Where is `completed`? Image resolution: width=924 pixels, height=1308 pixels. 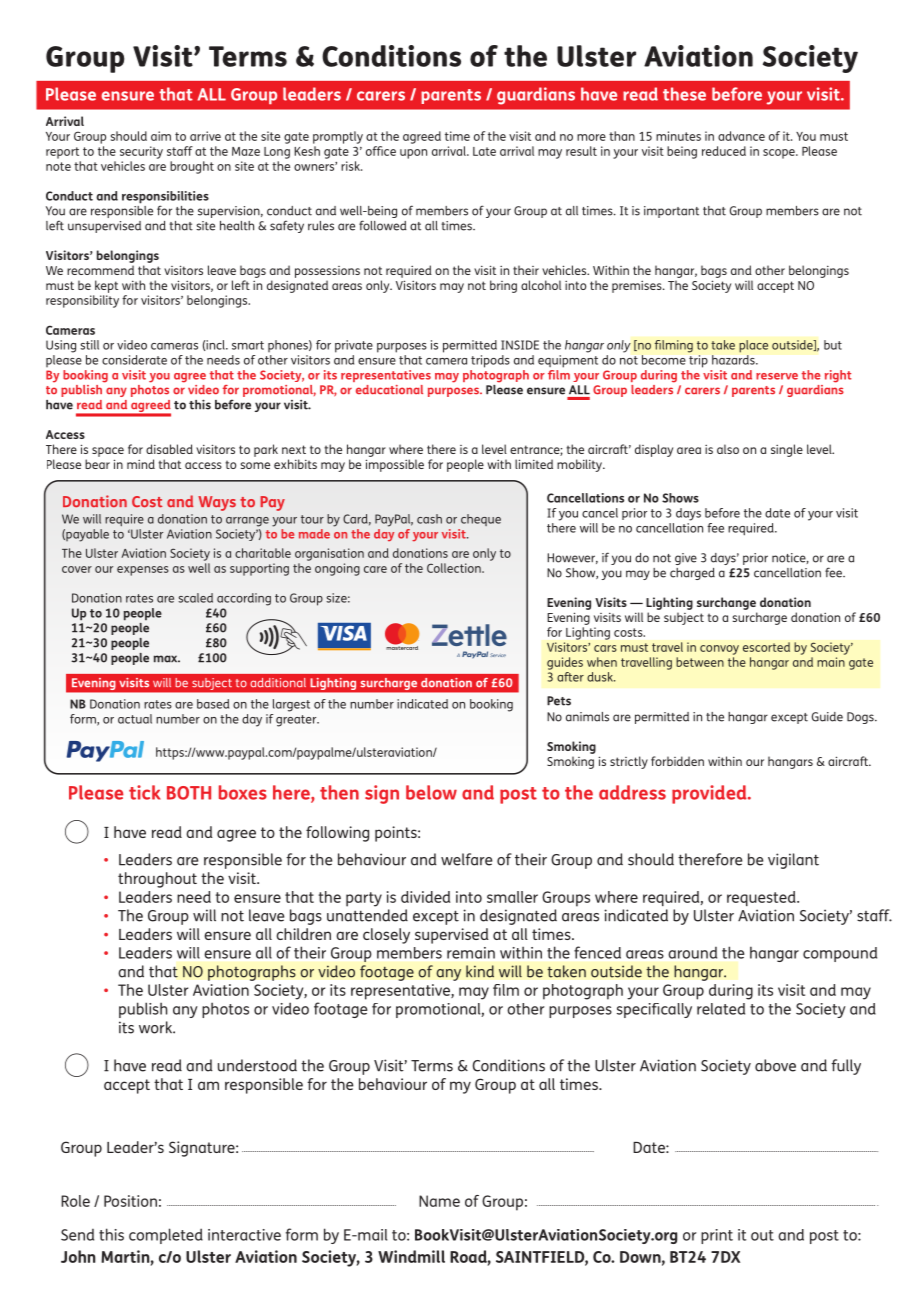 completed is located at coordinates (166, 1236).
